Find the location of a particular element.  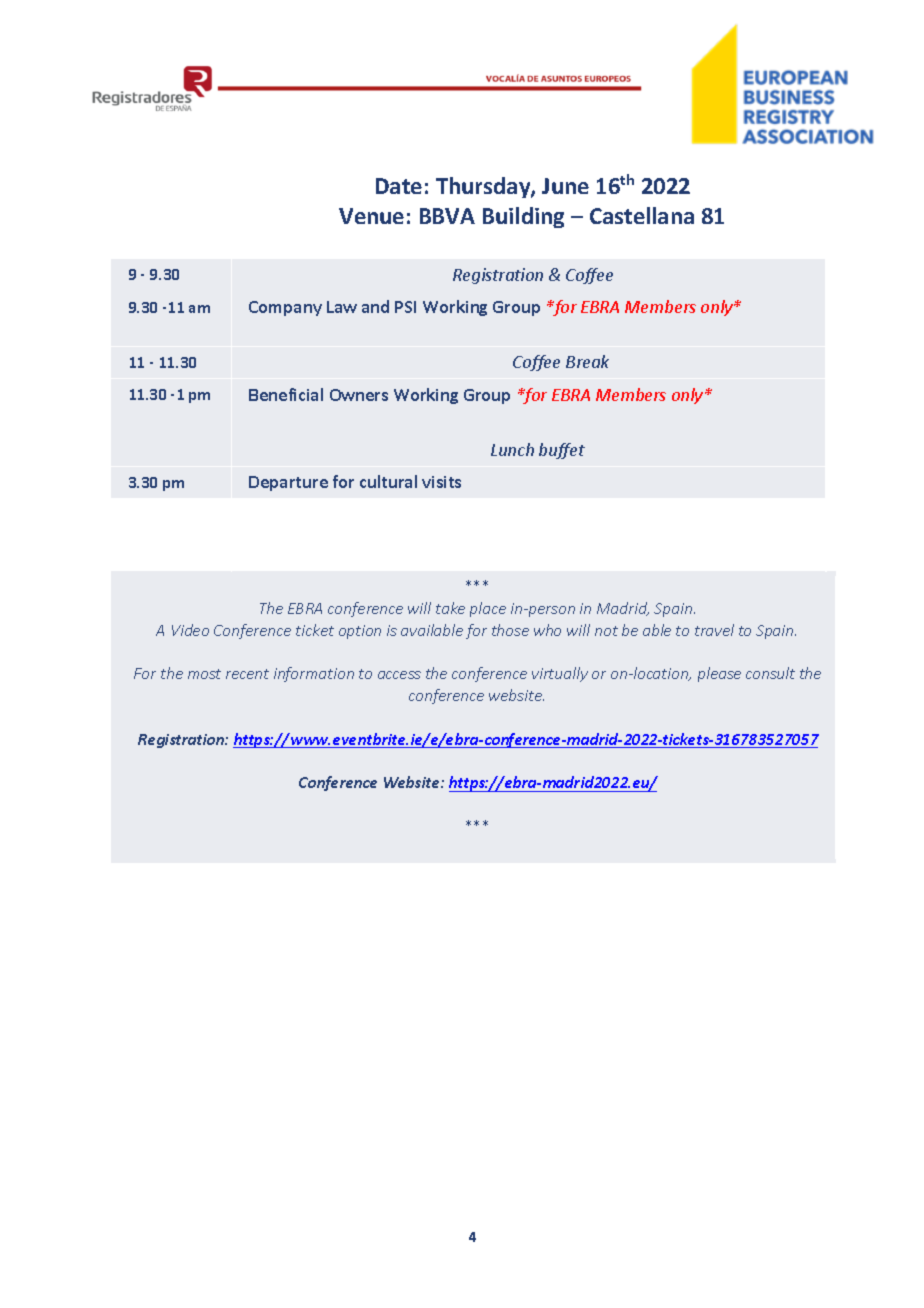

Building is located at coordinates (523, 217).
